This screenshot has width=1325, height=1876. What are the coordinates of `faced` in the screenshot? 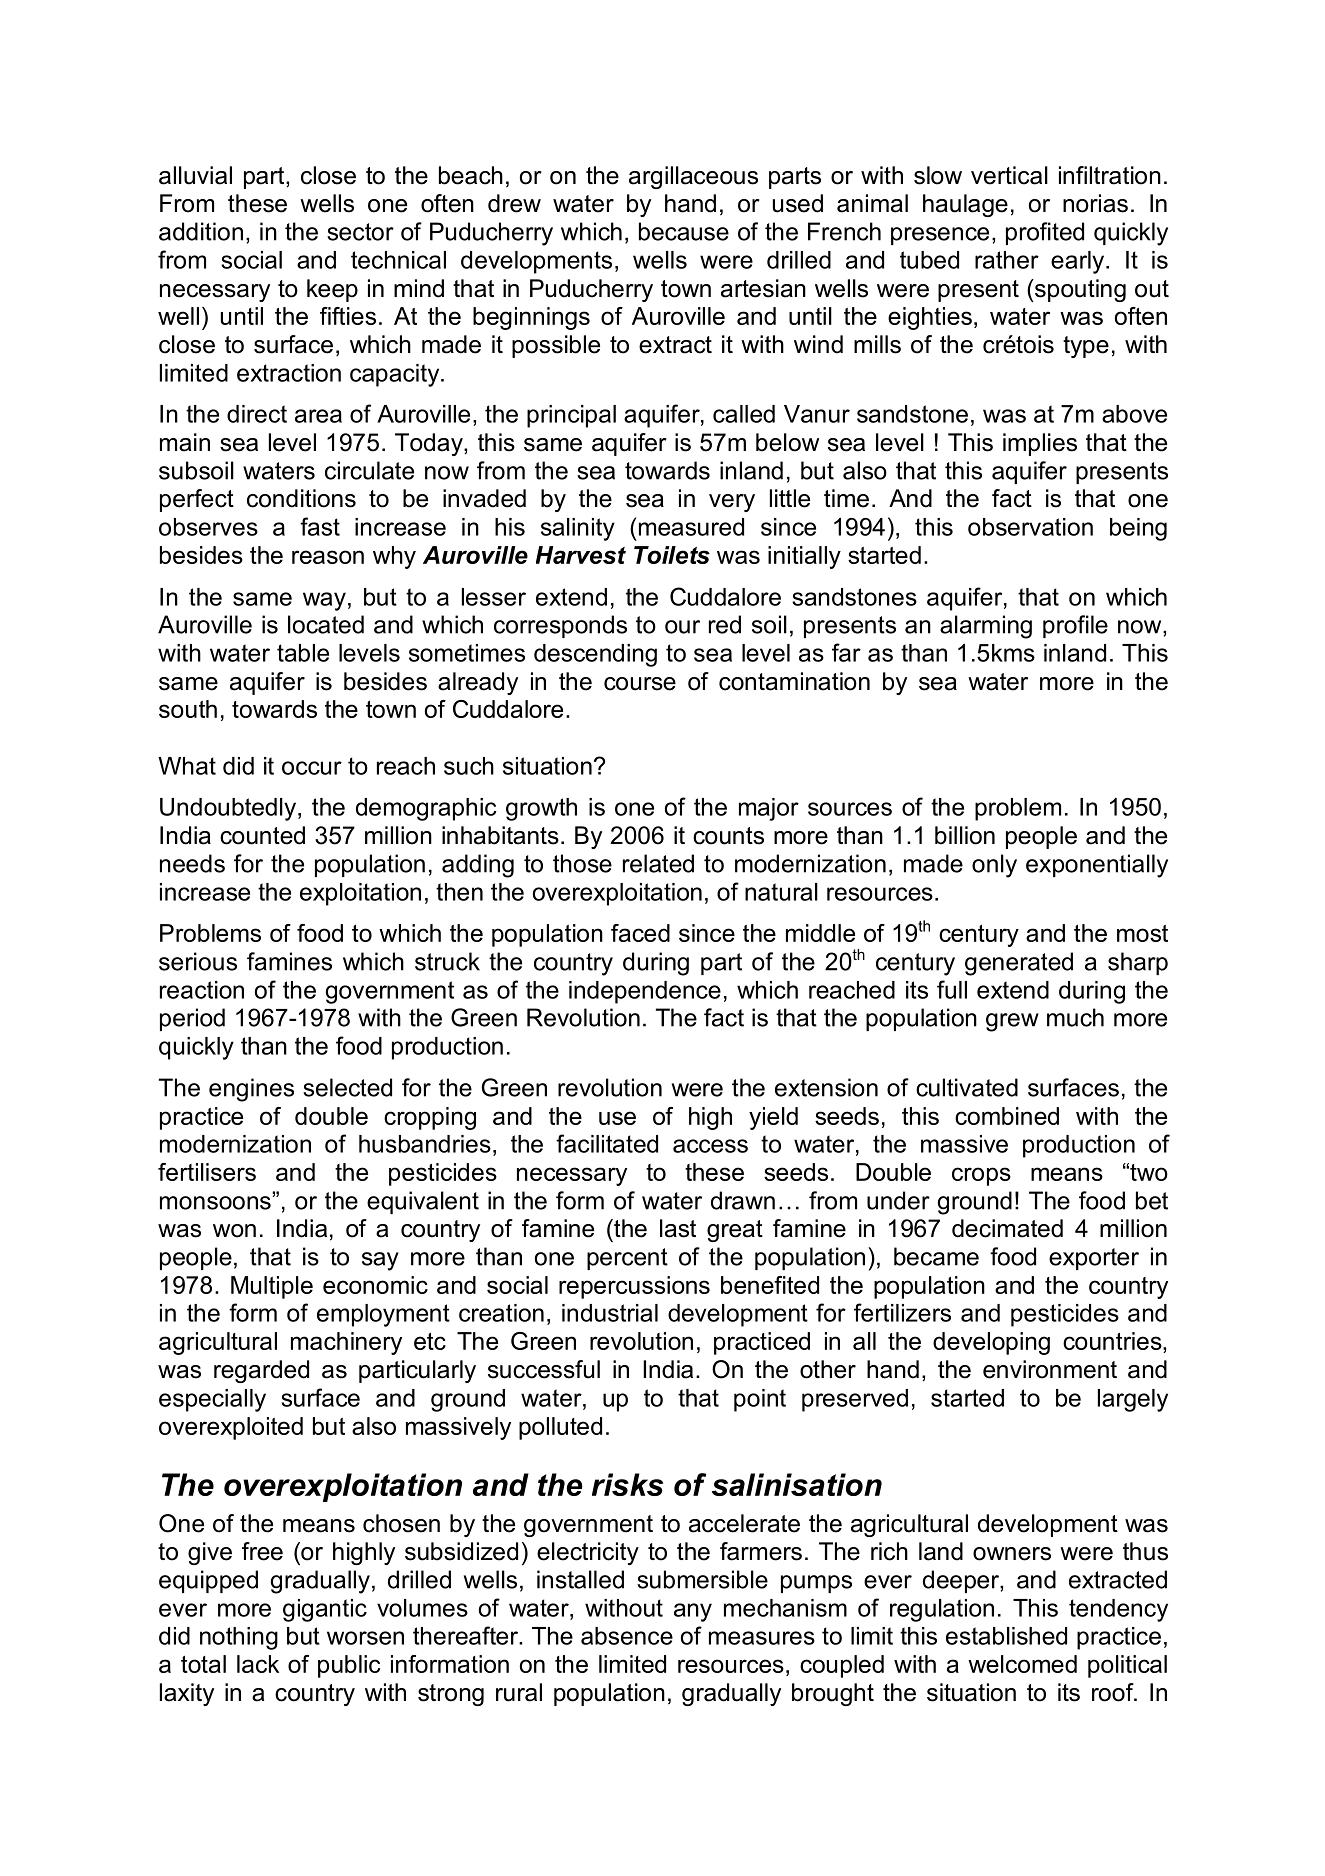 It's located at (640, 933).
